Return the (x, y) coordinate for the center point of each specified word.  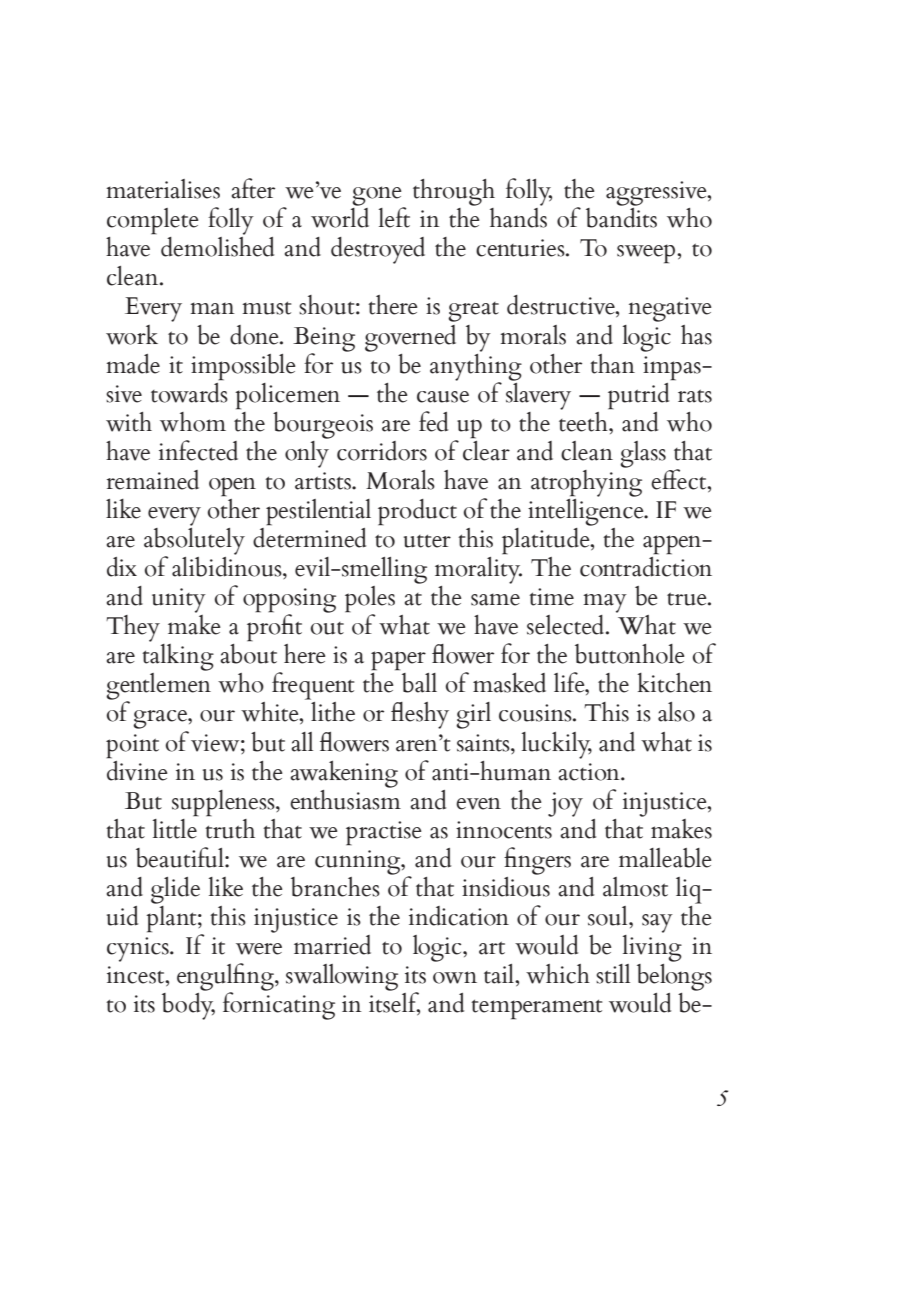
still (613, 974)
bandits (621, 216)
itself (394, 1002)
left (394, 217)
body (188, 1005)
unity (179, 600)
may (605, 603)
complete (153, 221)
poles (370, 600)
